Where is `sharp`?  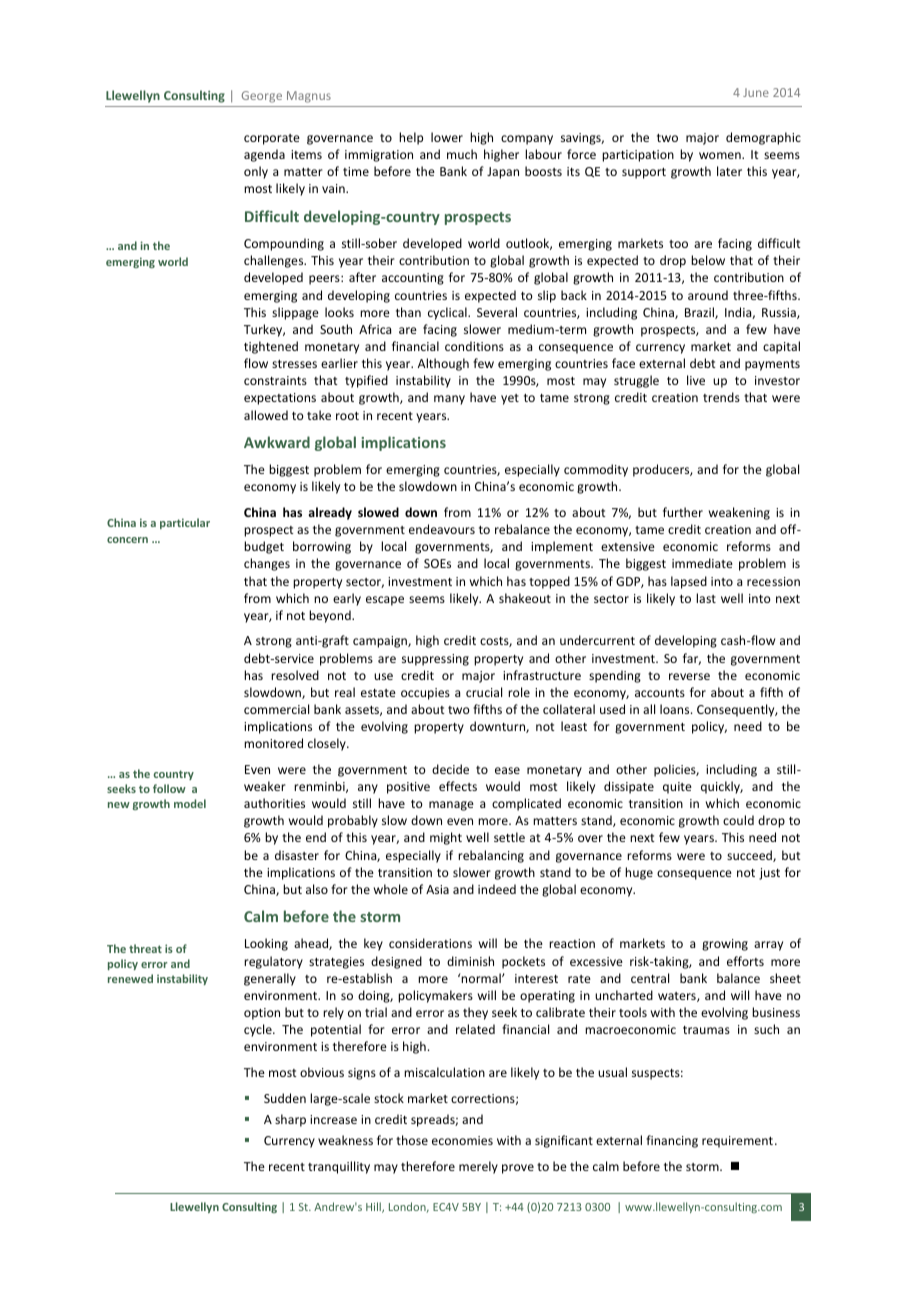
sharp is located at coordinates (290, 1120).
